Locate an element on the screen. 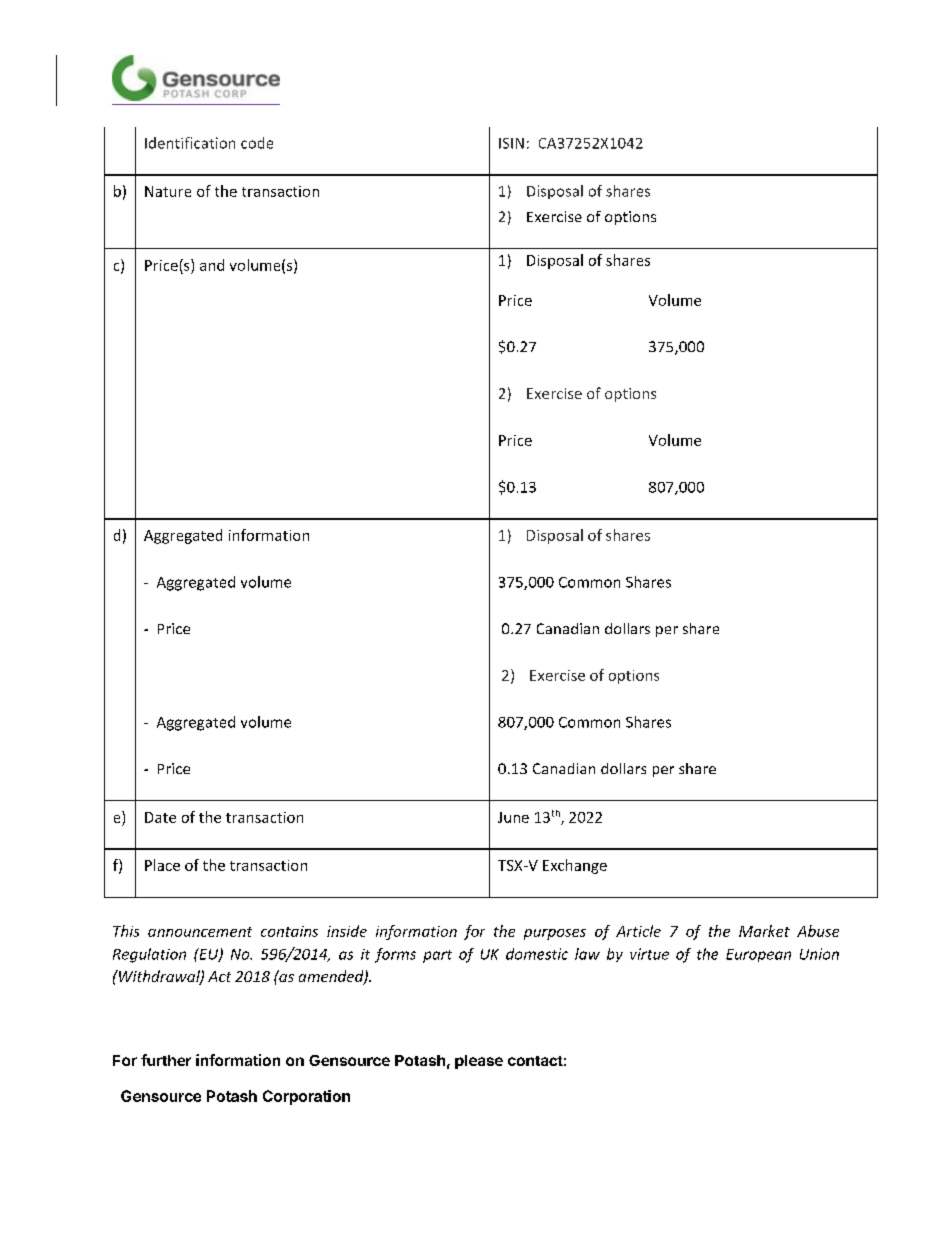 The height and width of the screenshot is (1233, 952). Market is located at coordinates (764, 931).
